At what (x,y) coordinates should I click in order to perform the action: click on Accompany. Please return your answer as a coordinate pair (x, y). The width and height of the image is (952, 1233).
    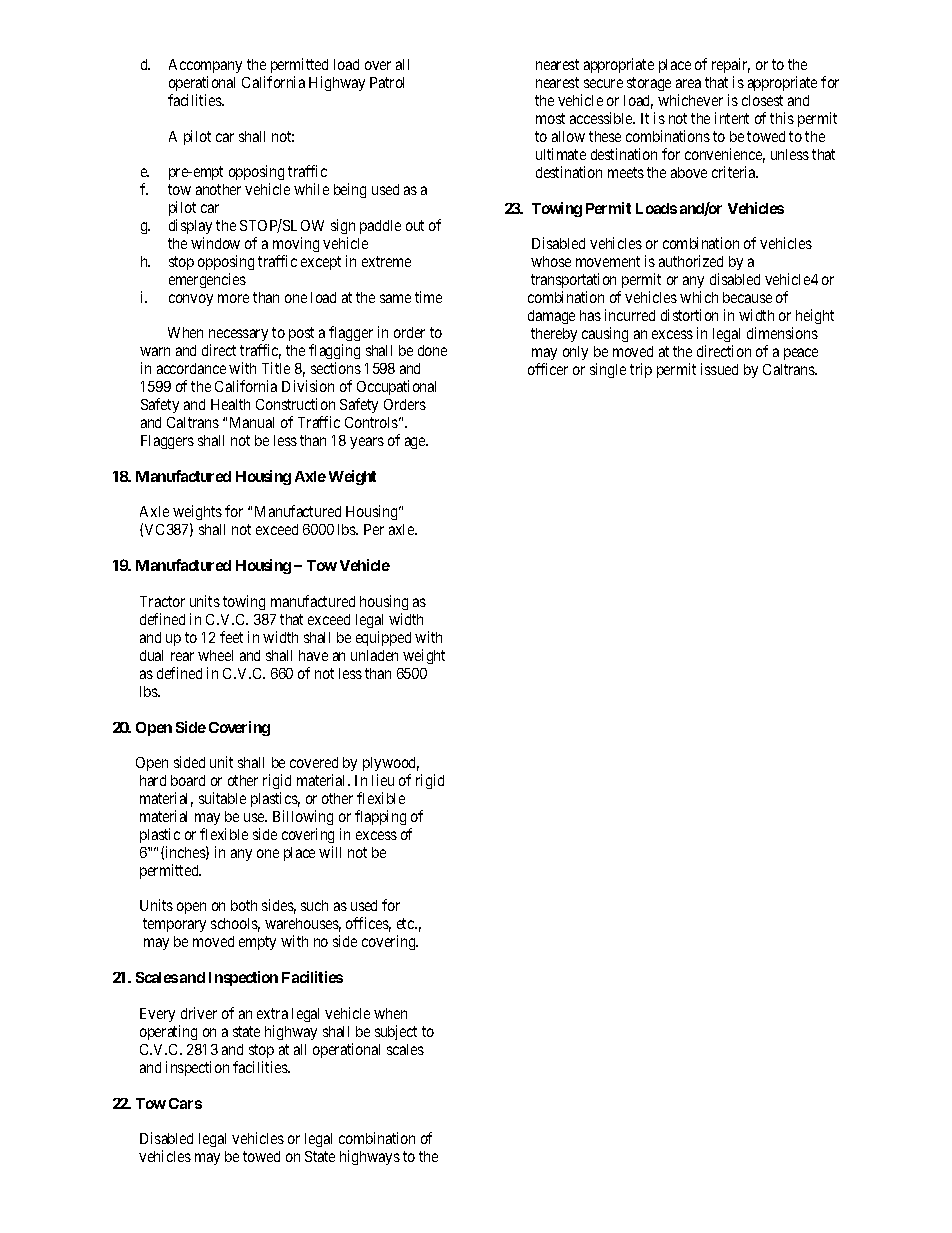
    Looking at the image, I should click on (205, 66).
